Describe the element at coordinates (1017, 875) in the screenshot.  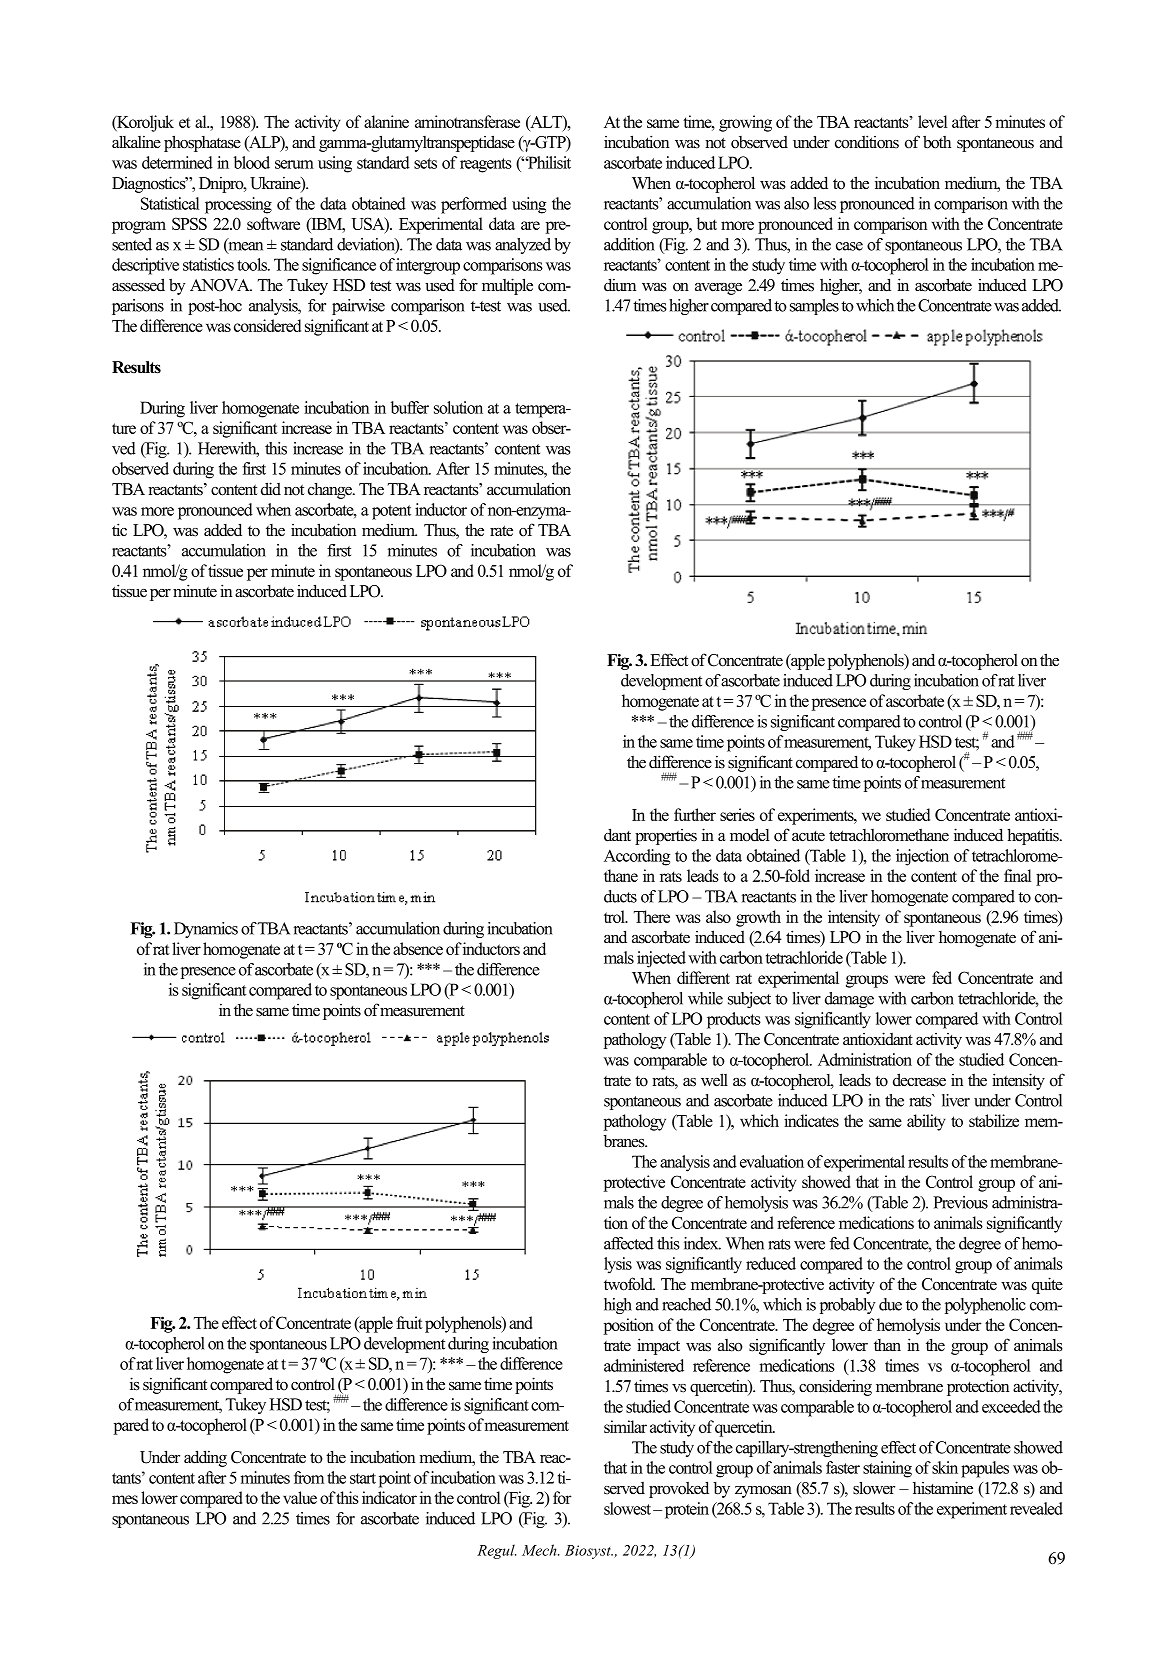
I see `final` at that location.
